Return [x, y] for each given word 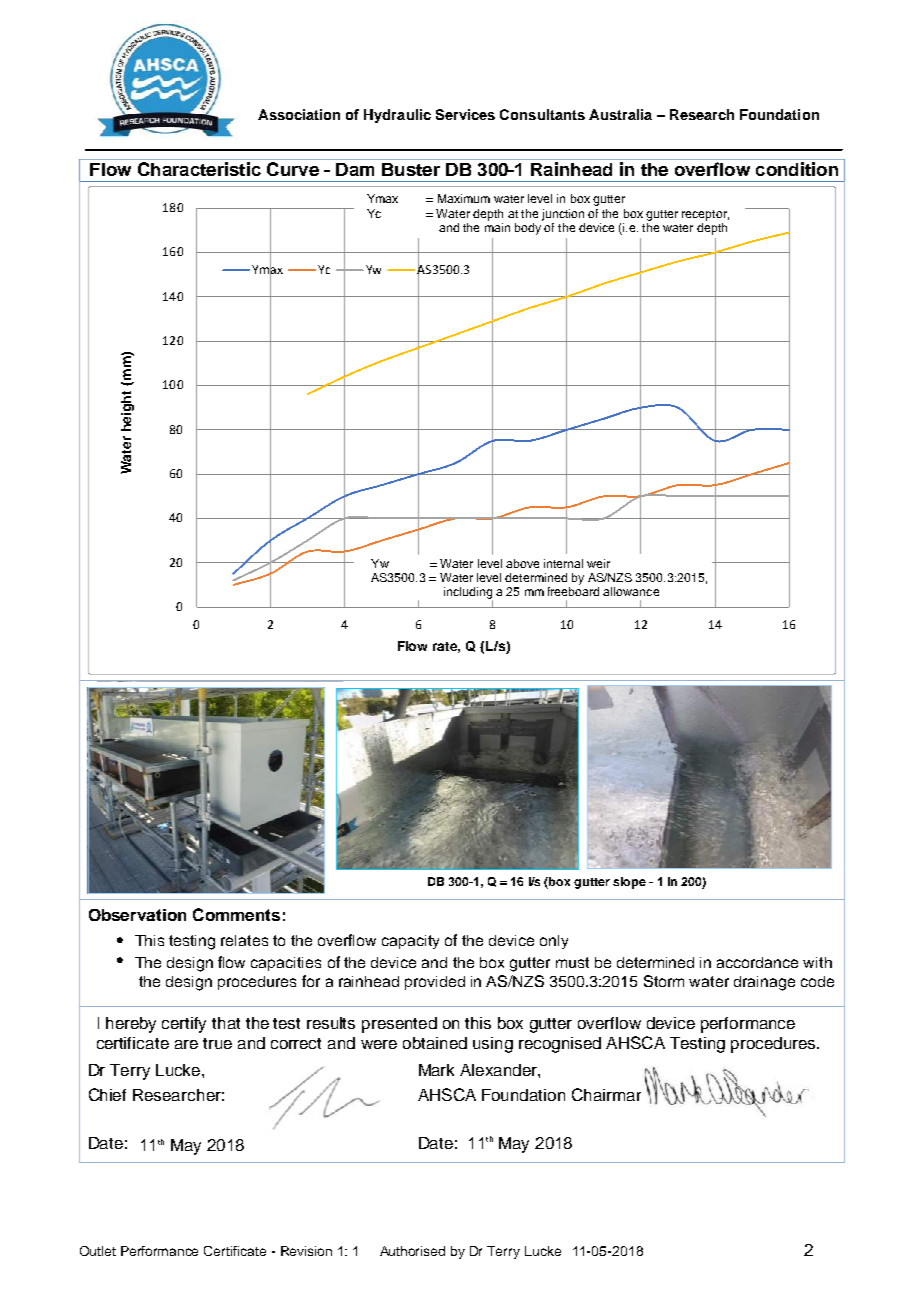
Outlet [98, 1251]
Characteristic [199, 169]
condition [797, 169]
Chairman [606, 1094]
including [468, 594]
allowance [631, 591]
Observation [137, 915]
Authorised [412, 1251]
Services [465, 114]
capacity [410, 942]
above [522, 563]
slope [629, 883]
